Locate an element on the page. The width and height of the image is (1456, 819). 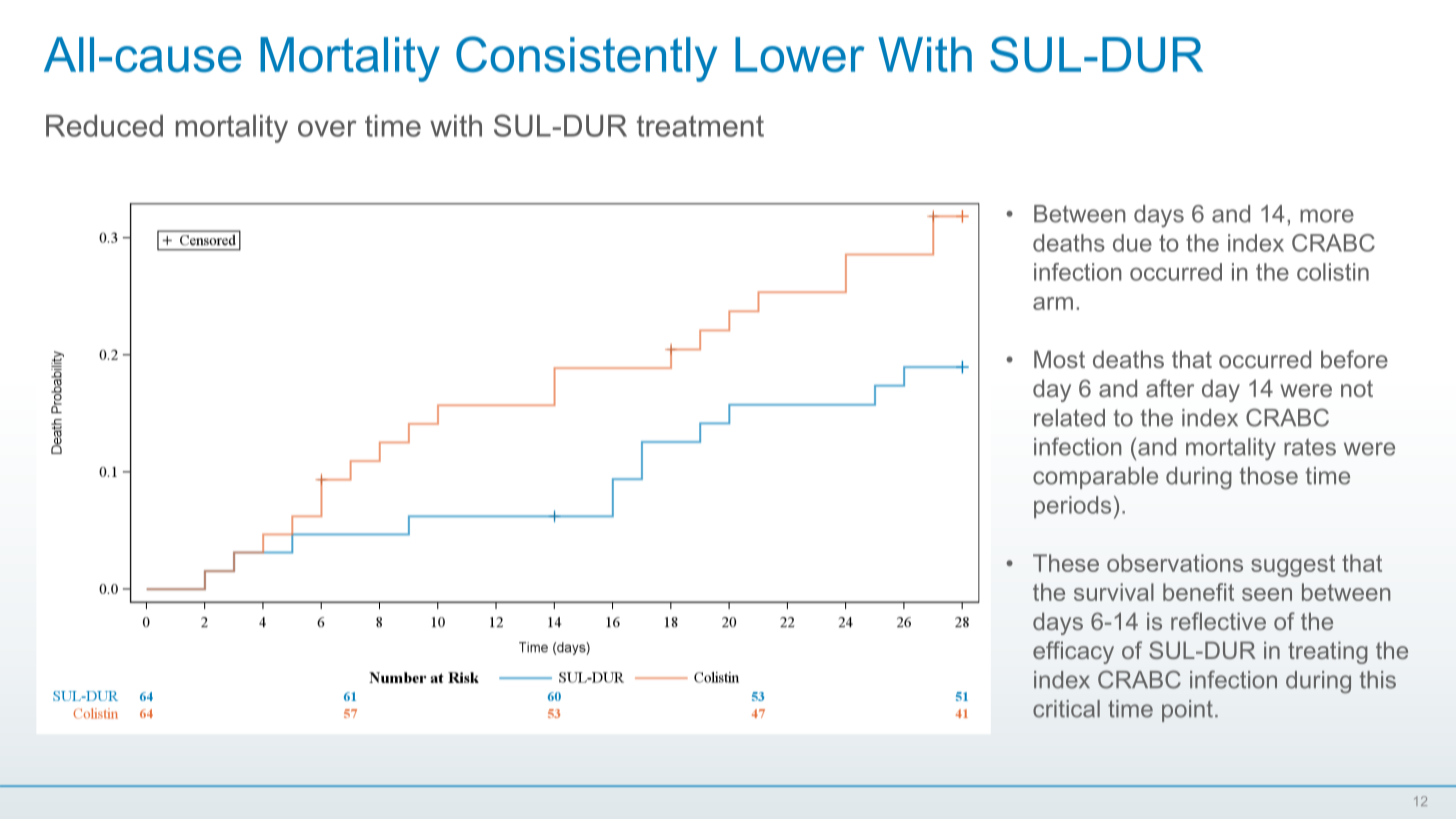
over is located at coordinates (327, 128).
